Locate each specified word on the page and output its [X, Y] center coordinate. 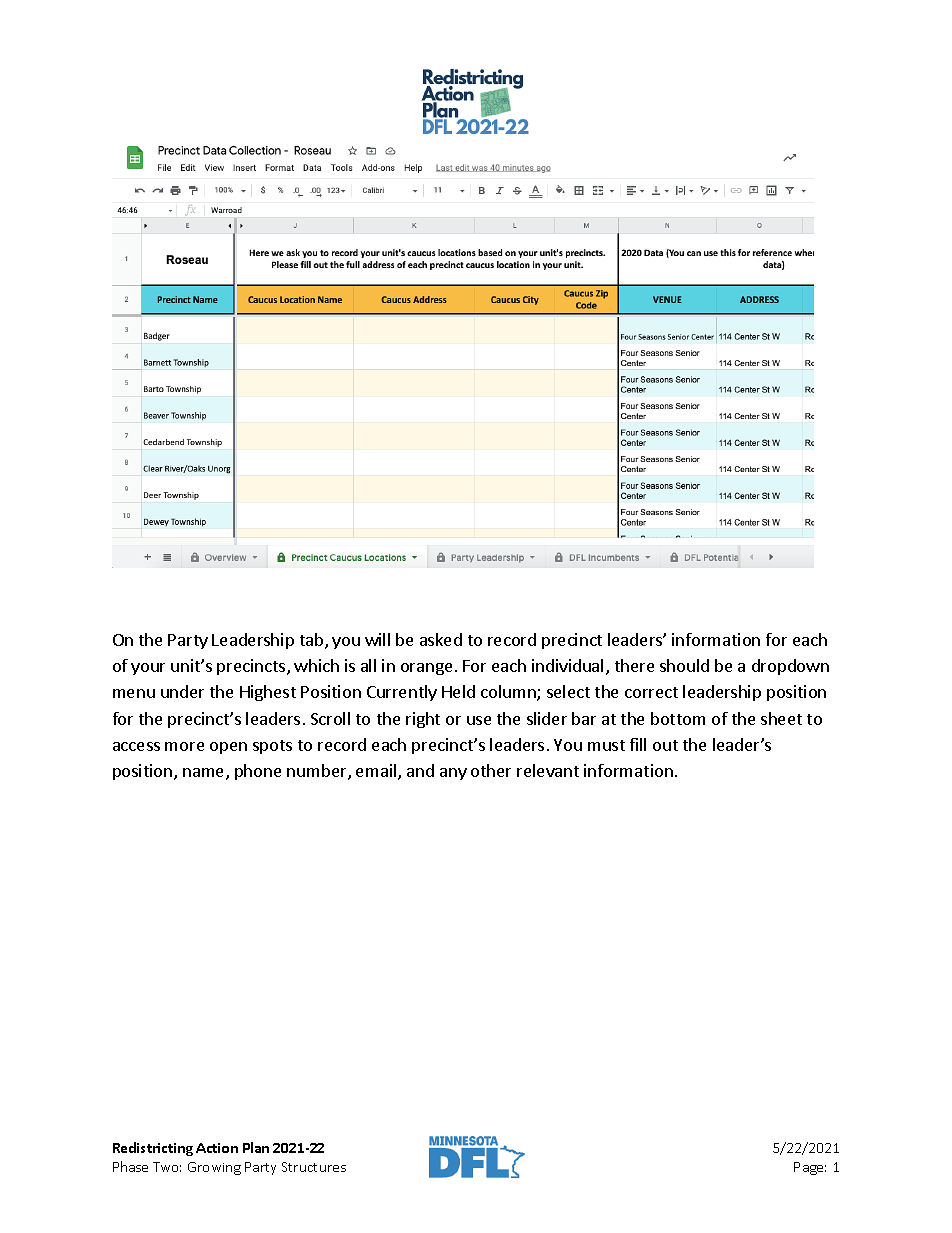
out [665, 745]
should [684, 665]
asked [441, 639]
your [148, 669]
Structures [314, 1167]
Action [217, 1148]
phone [258, 772]
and [420, 770]
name [205, 774]
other [491, 770]
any [453, 774]
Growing [214, 1168]
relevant [548, 770]
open [228, 748]
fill [638, 744]
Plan [256, 1147]
